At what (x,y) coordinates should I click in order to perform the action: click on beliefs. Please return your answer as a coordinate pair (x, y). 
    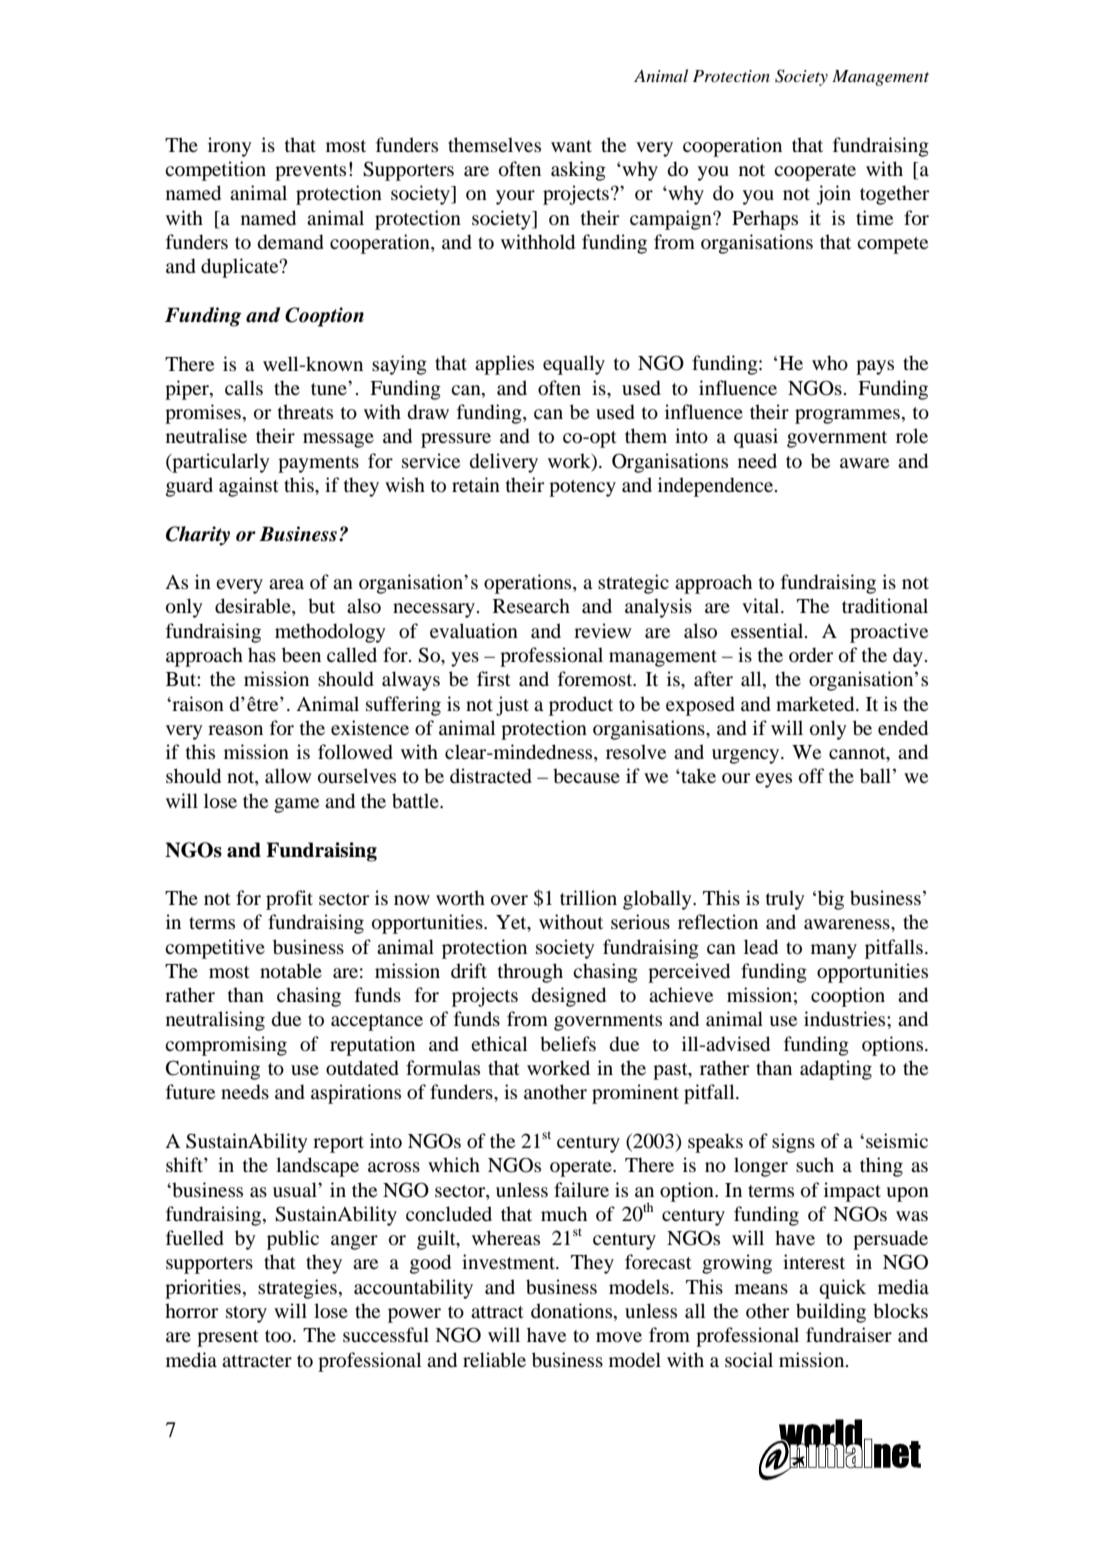
    Looking at the image, I should click on (568, 1043).
